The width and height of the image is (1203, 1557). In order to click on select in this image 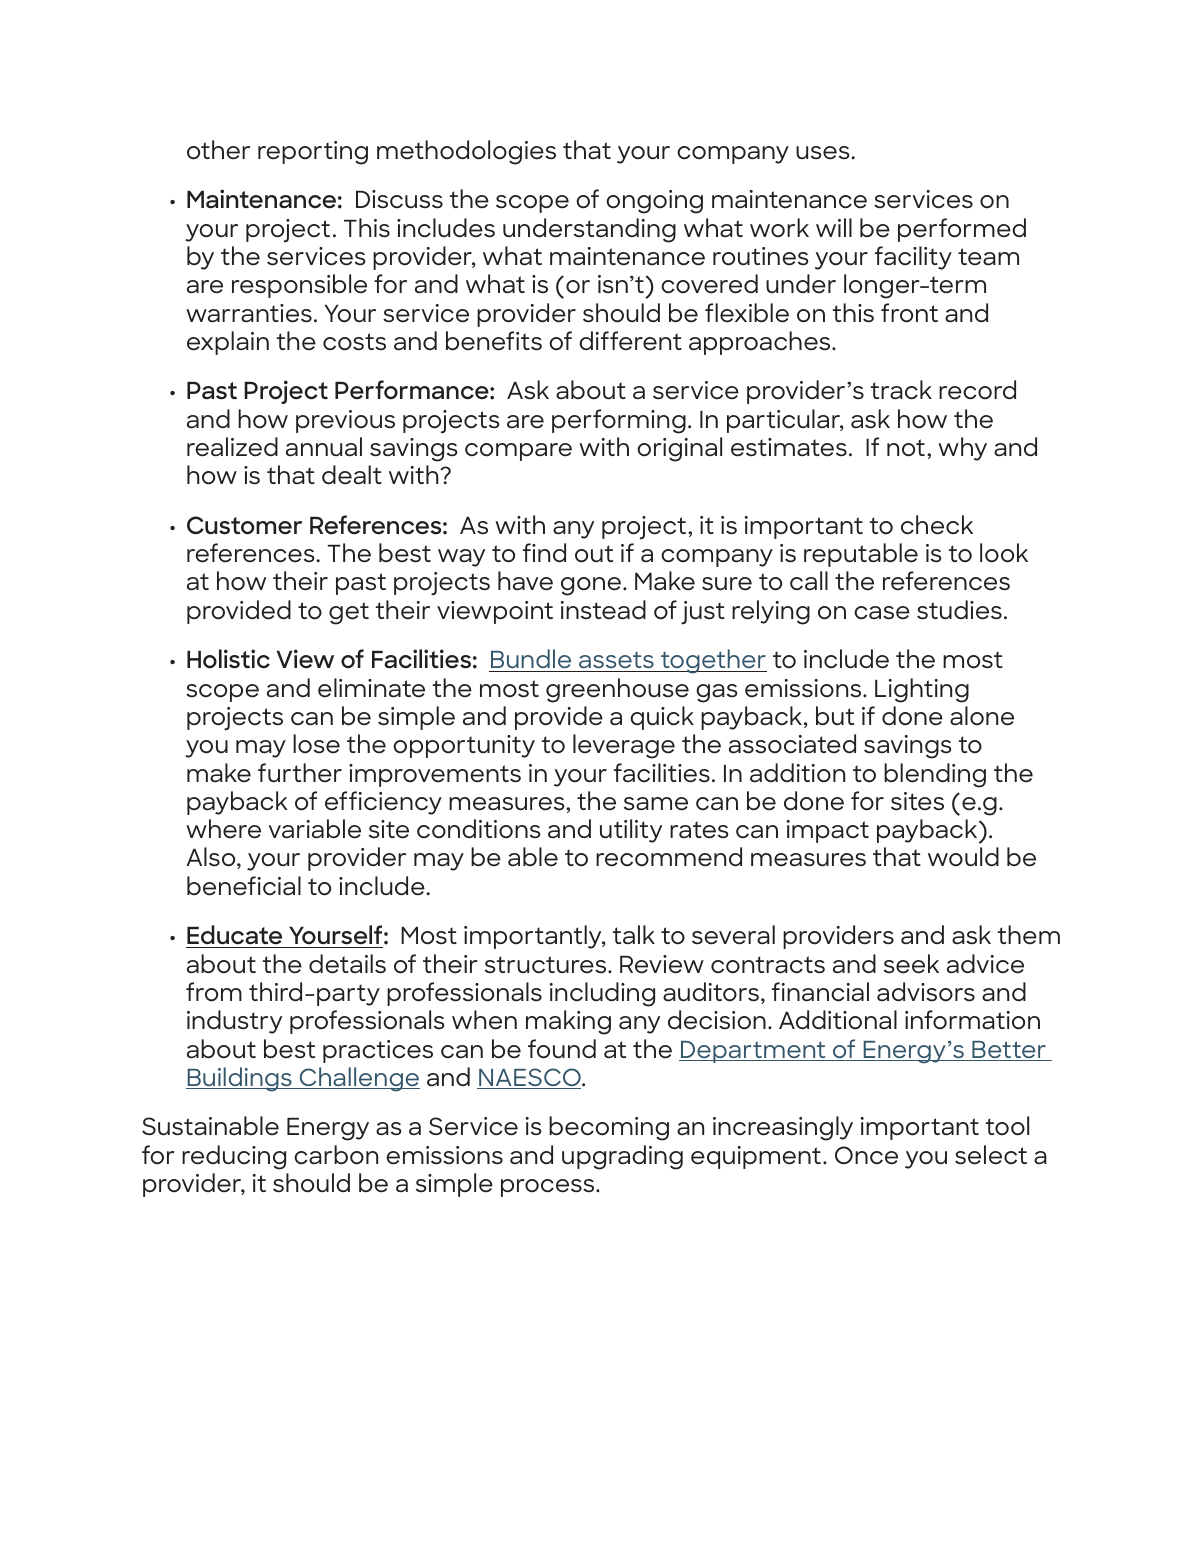, I will do `click(991, 1155)`.
